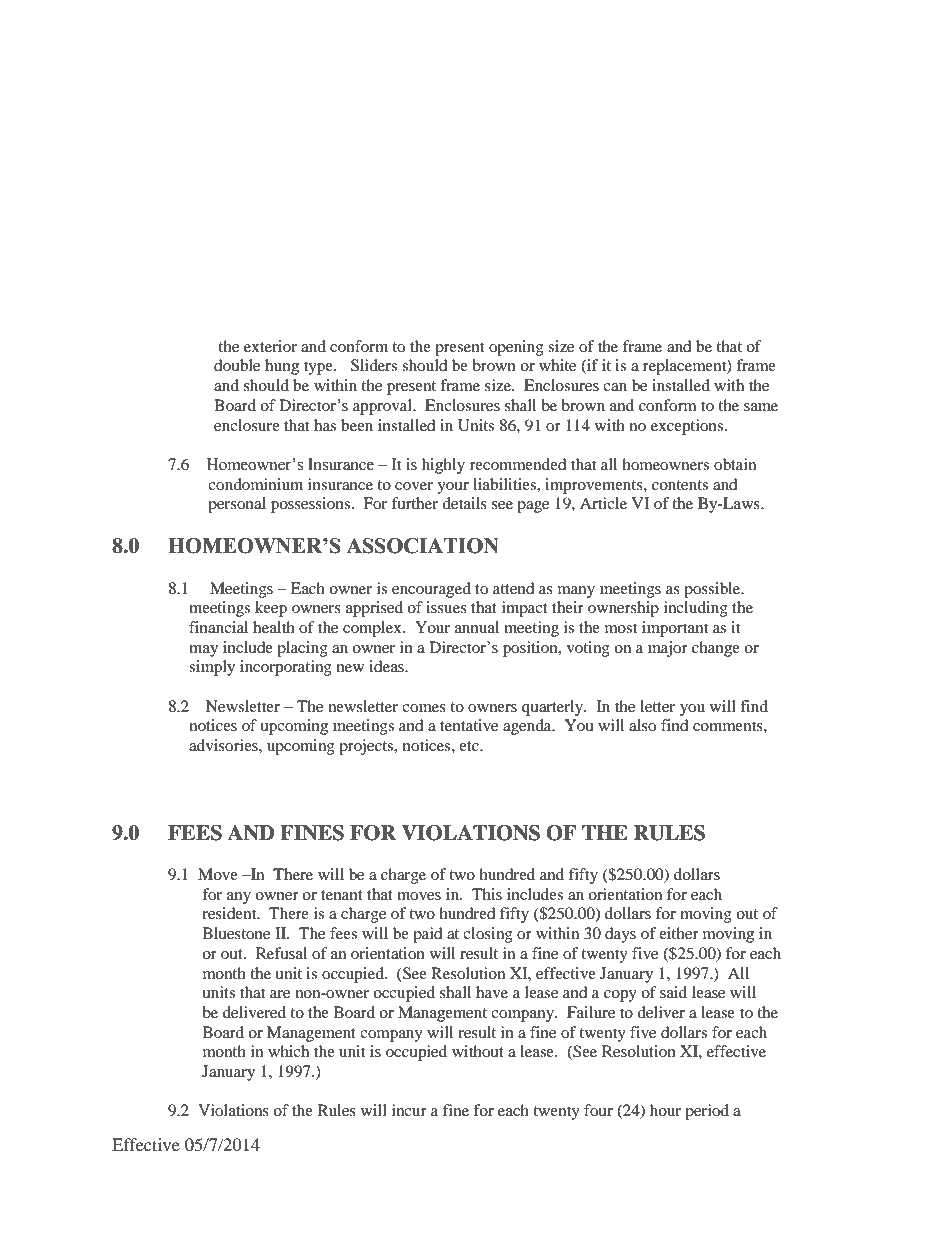 This document has width=952, height=1233. What do you see at coordinates (288, 1051) in the document?
I see `which` at bounding box center [288, 1051].
